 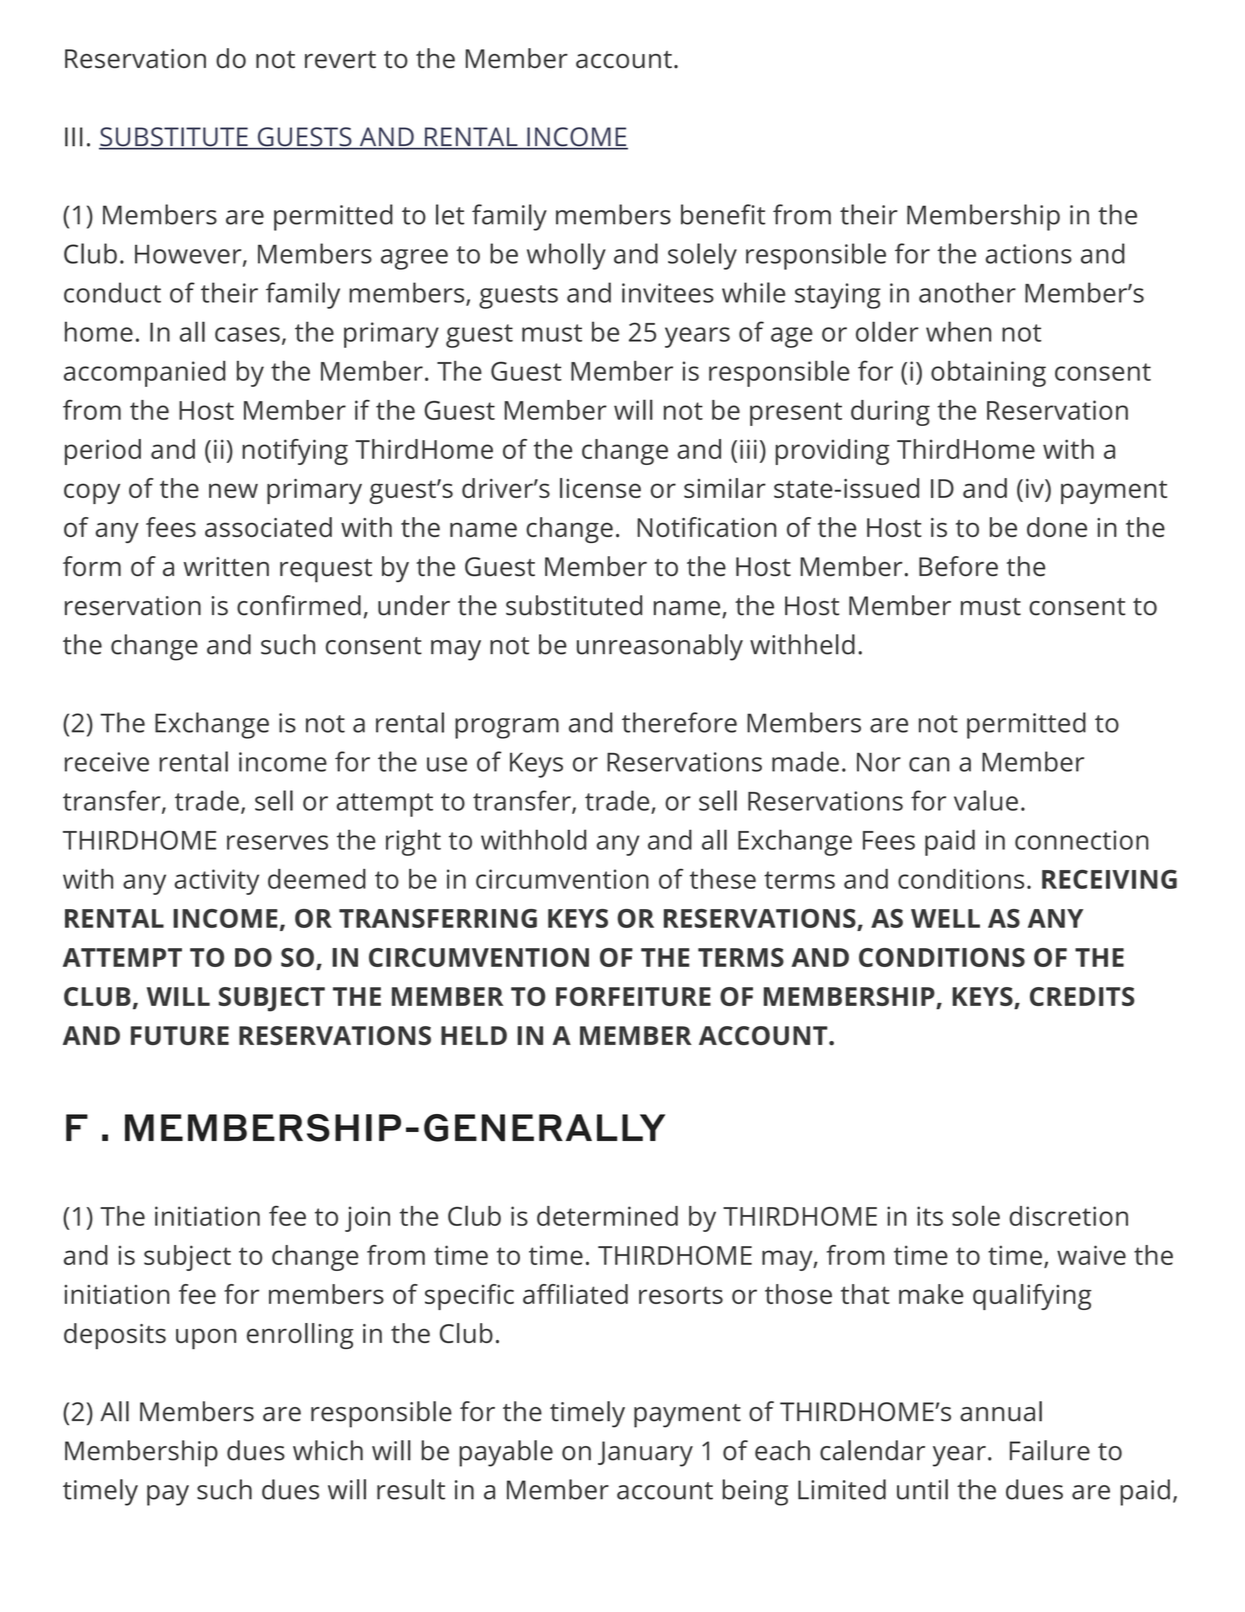 I want to click on January, so click(x=645, y=1454).
